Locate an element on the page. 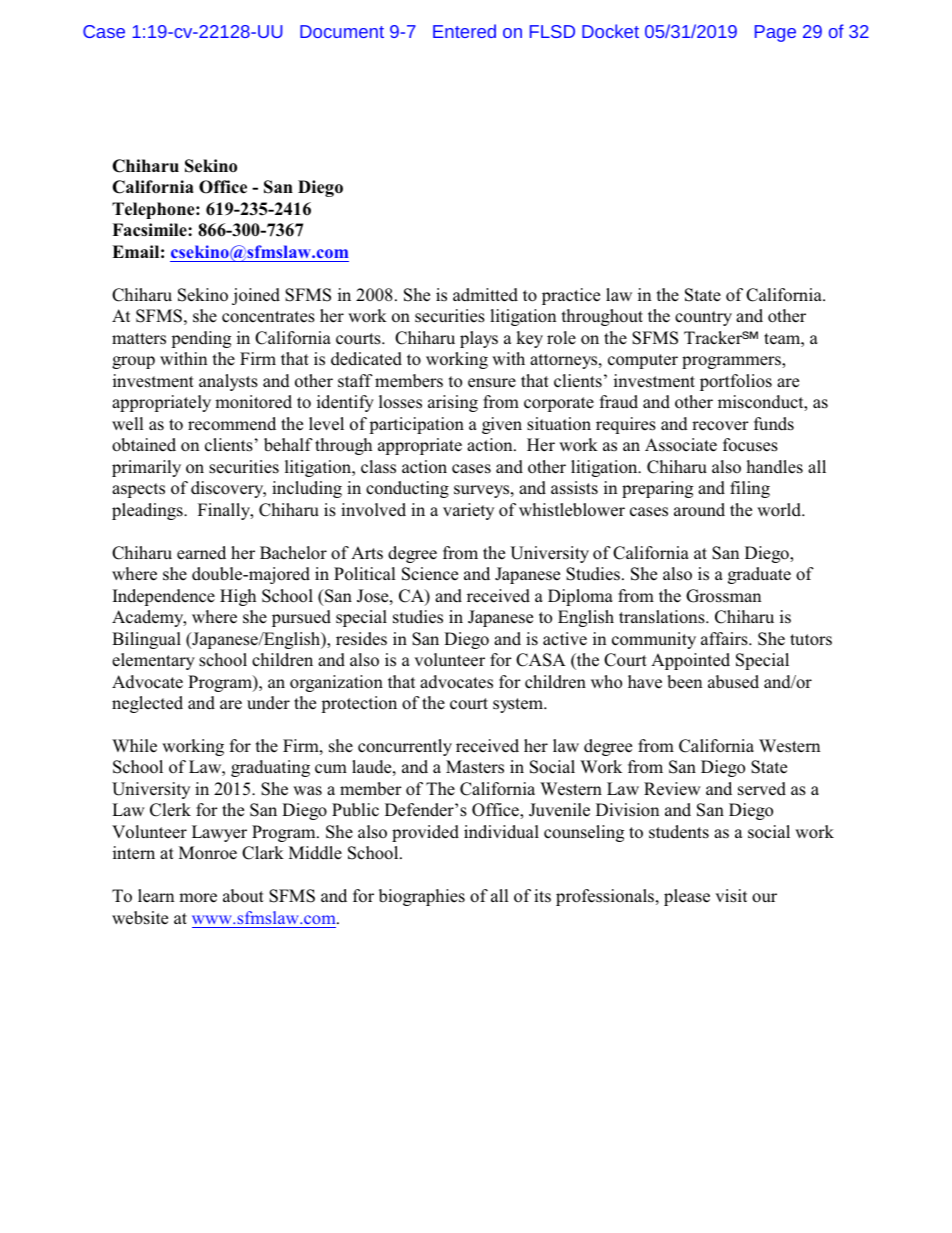 Image resolution: width=952 pixels, height=1233 pixels. Entered is located at coordinates (464, 31).
